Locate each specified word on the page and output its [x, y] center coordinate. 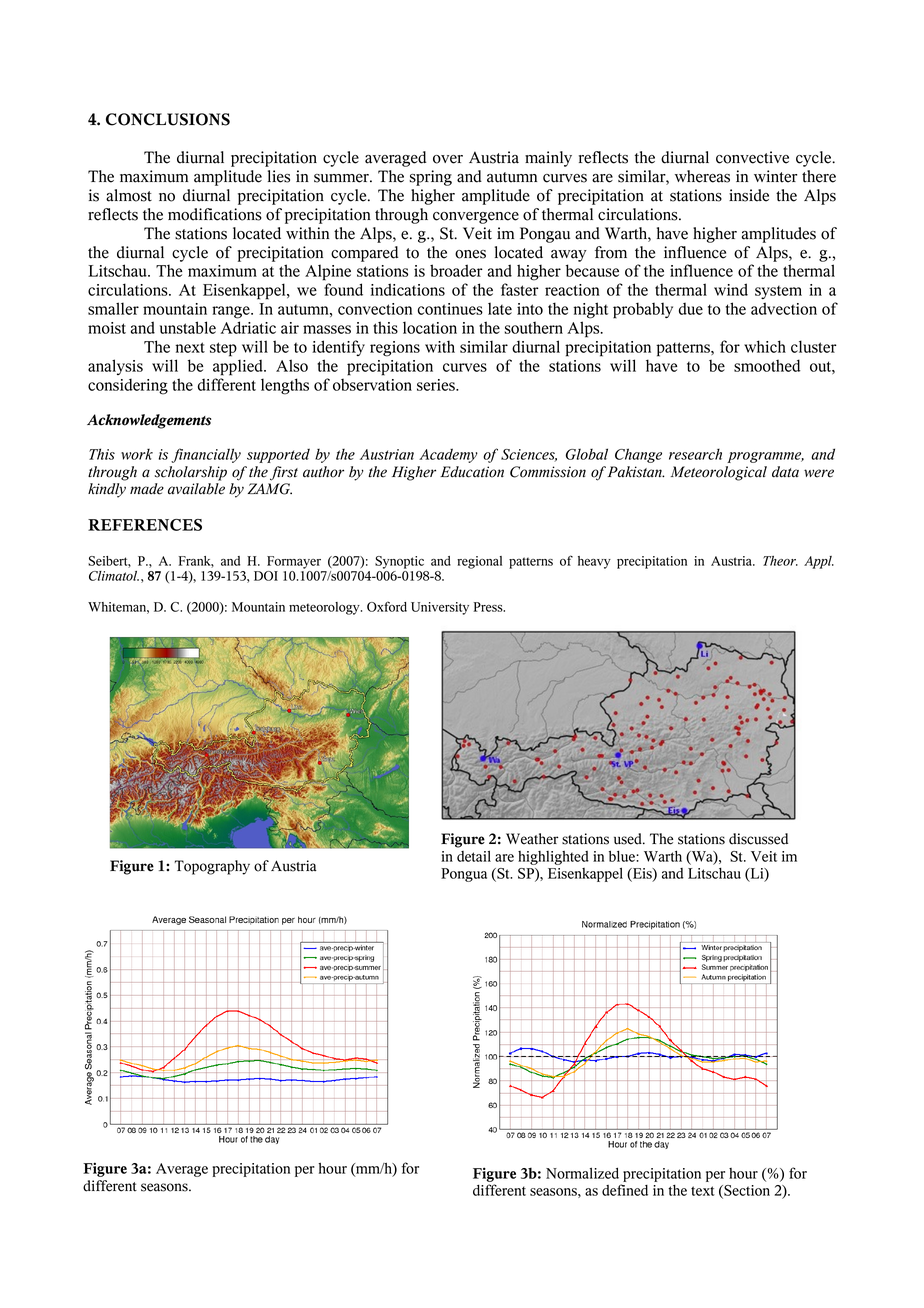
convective [752, 157]
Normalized [582, 1173]
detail [474, 856]
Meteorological [719, 473]
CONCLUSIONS [168, 119]
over [448, 159]
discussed [758, 839]
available [196, 489]
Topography [212, 867]
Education [472, 472]
